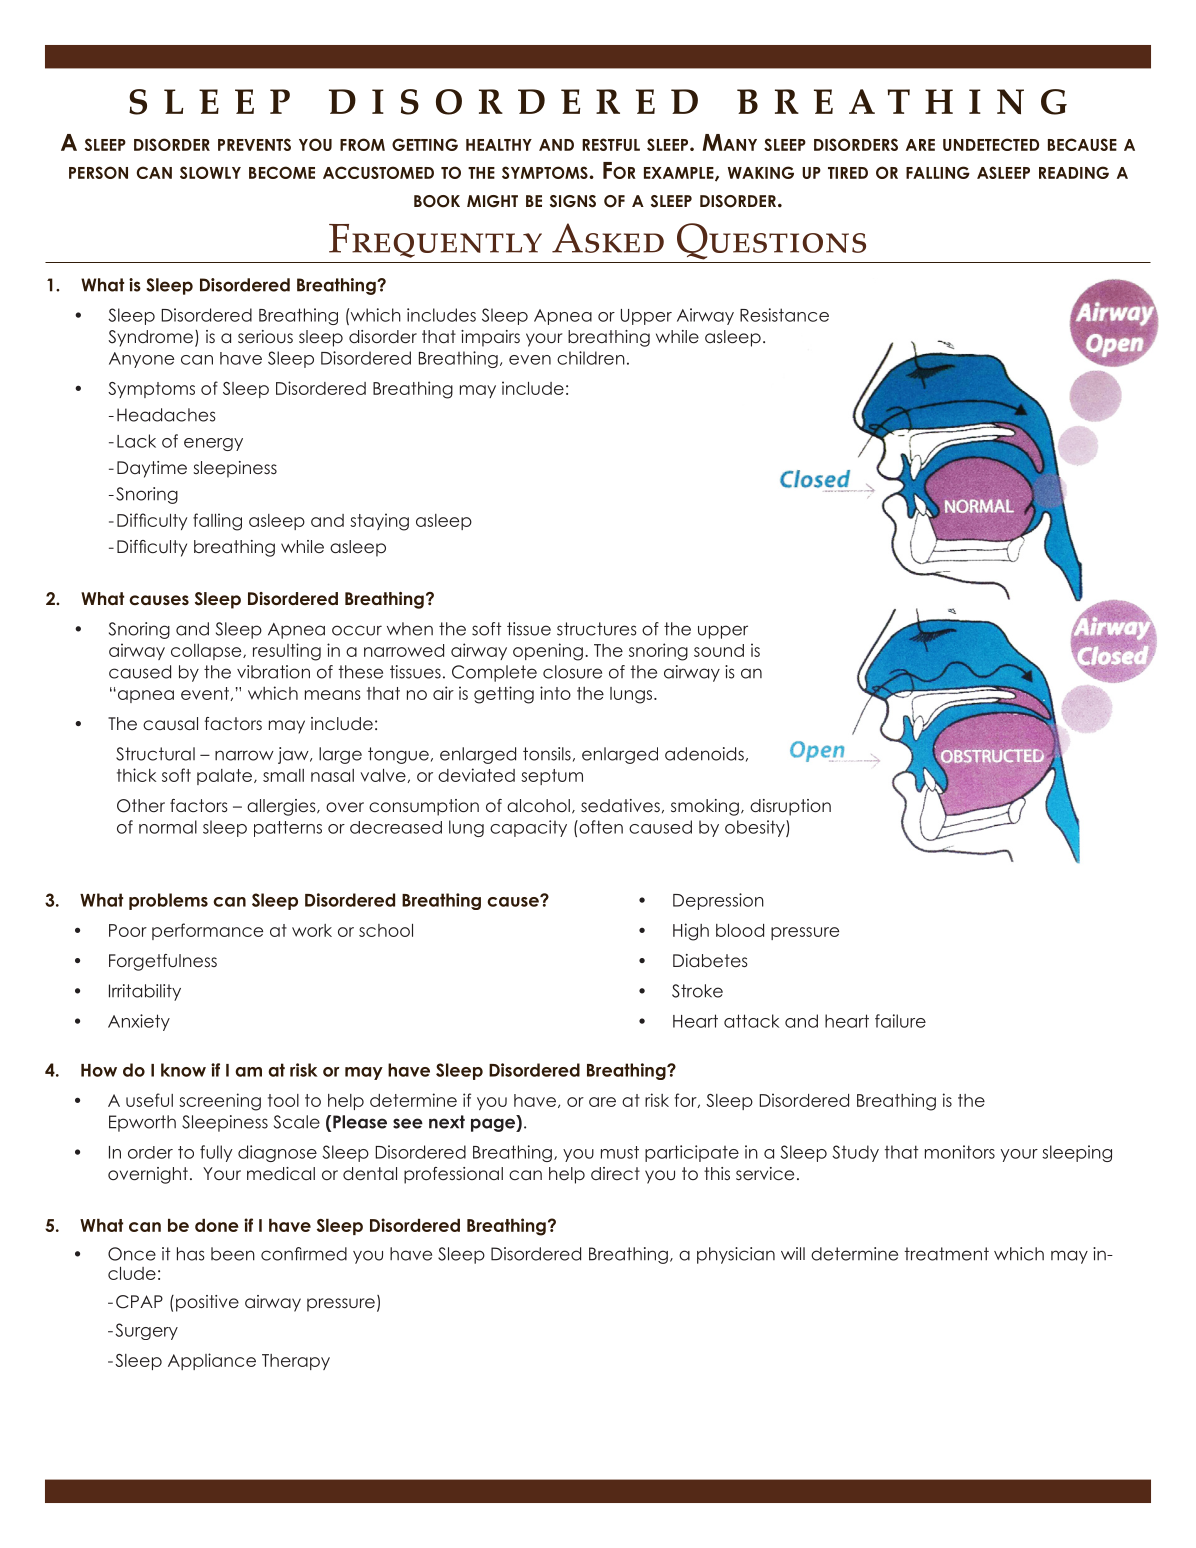  I want to click on tired, so click(848, 173).
